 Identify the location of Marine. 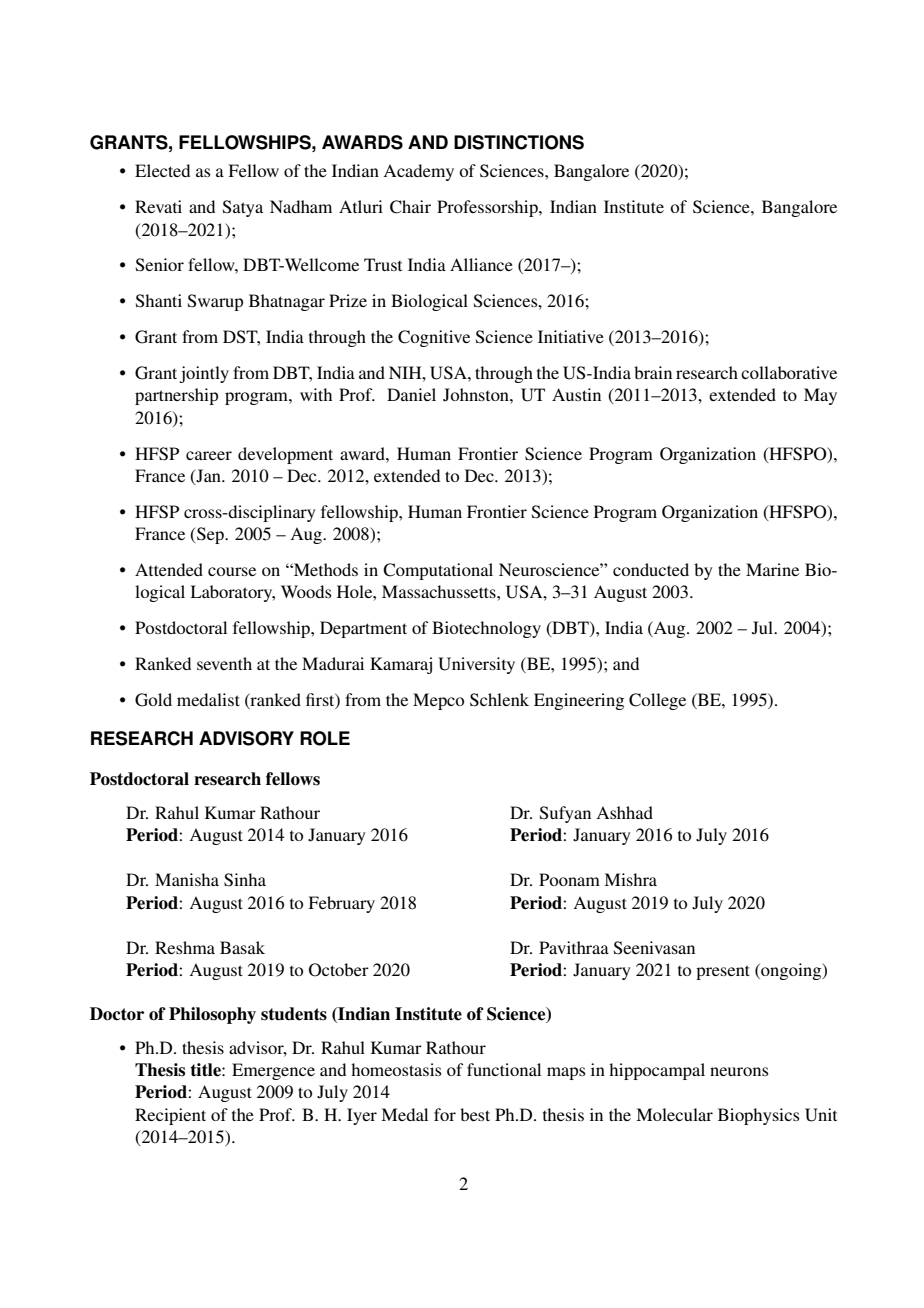
(772, 569).
